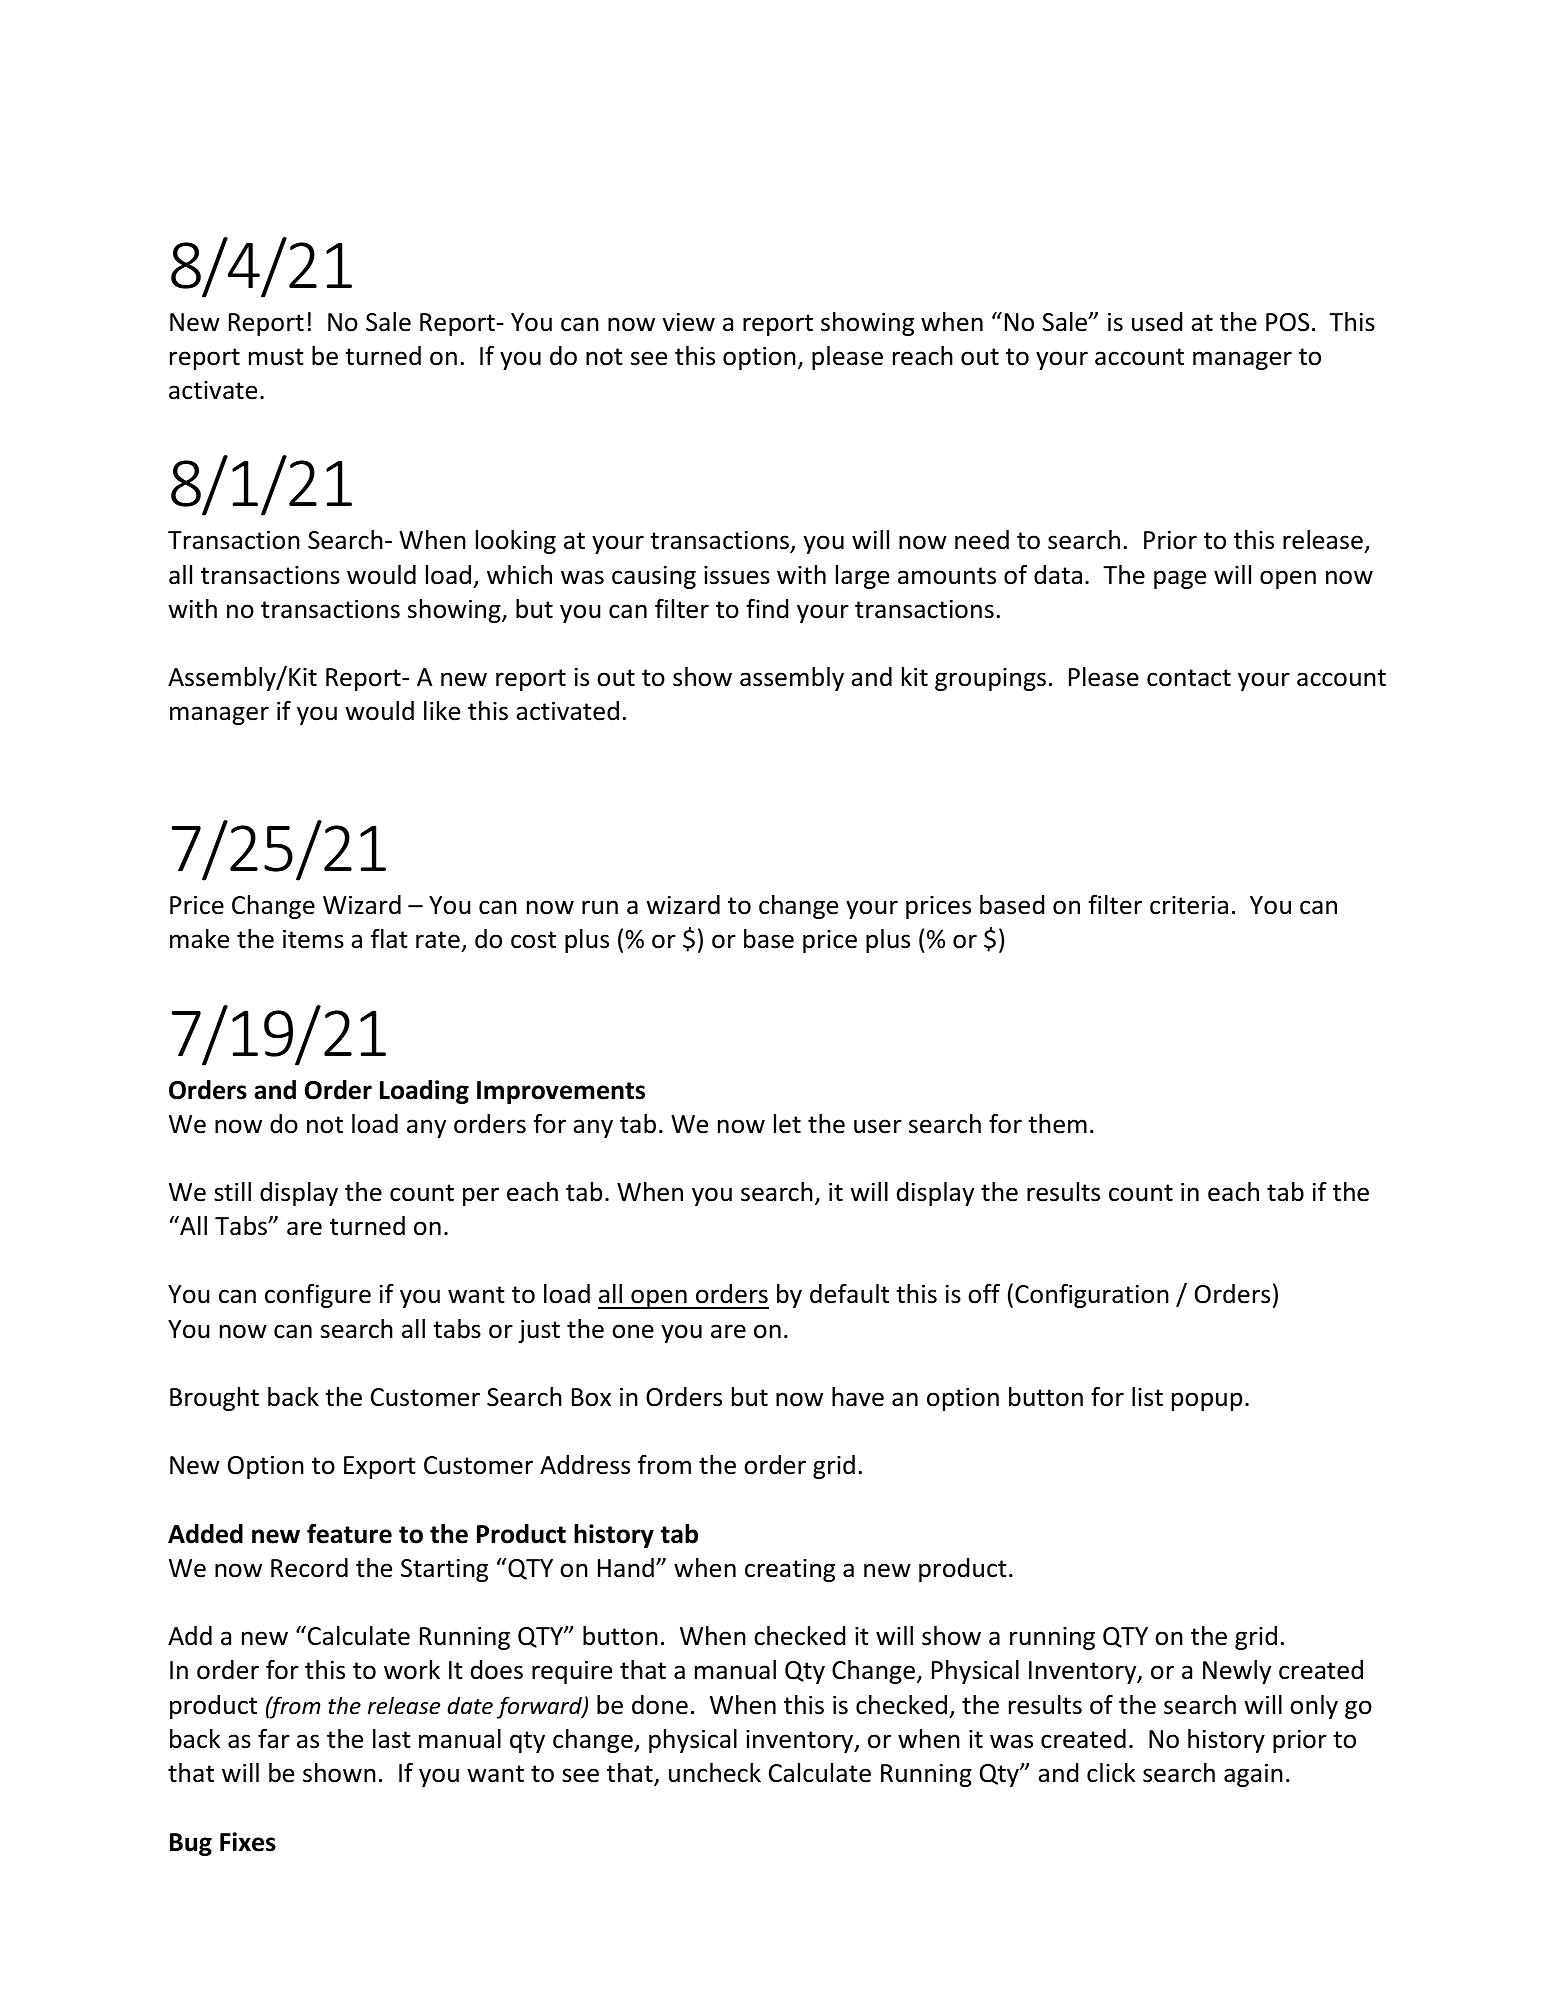  What do you see at coordinates (1207, 1401) in the document?
I see `popup` at bounding box center [1207, 1401].
